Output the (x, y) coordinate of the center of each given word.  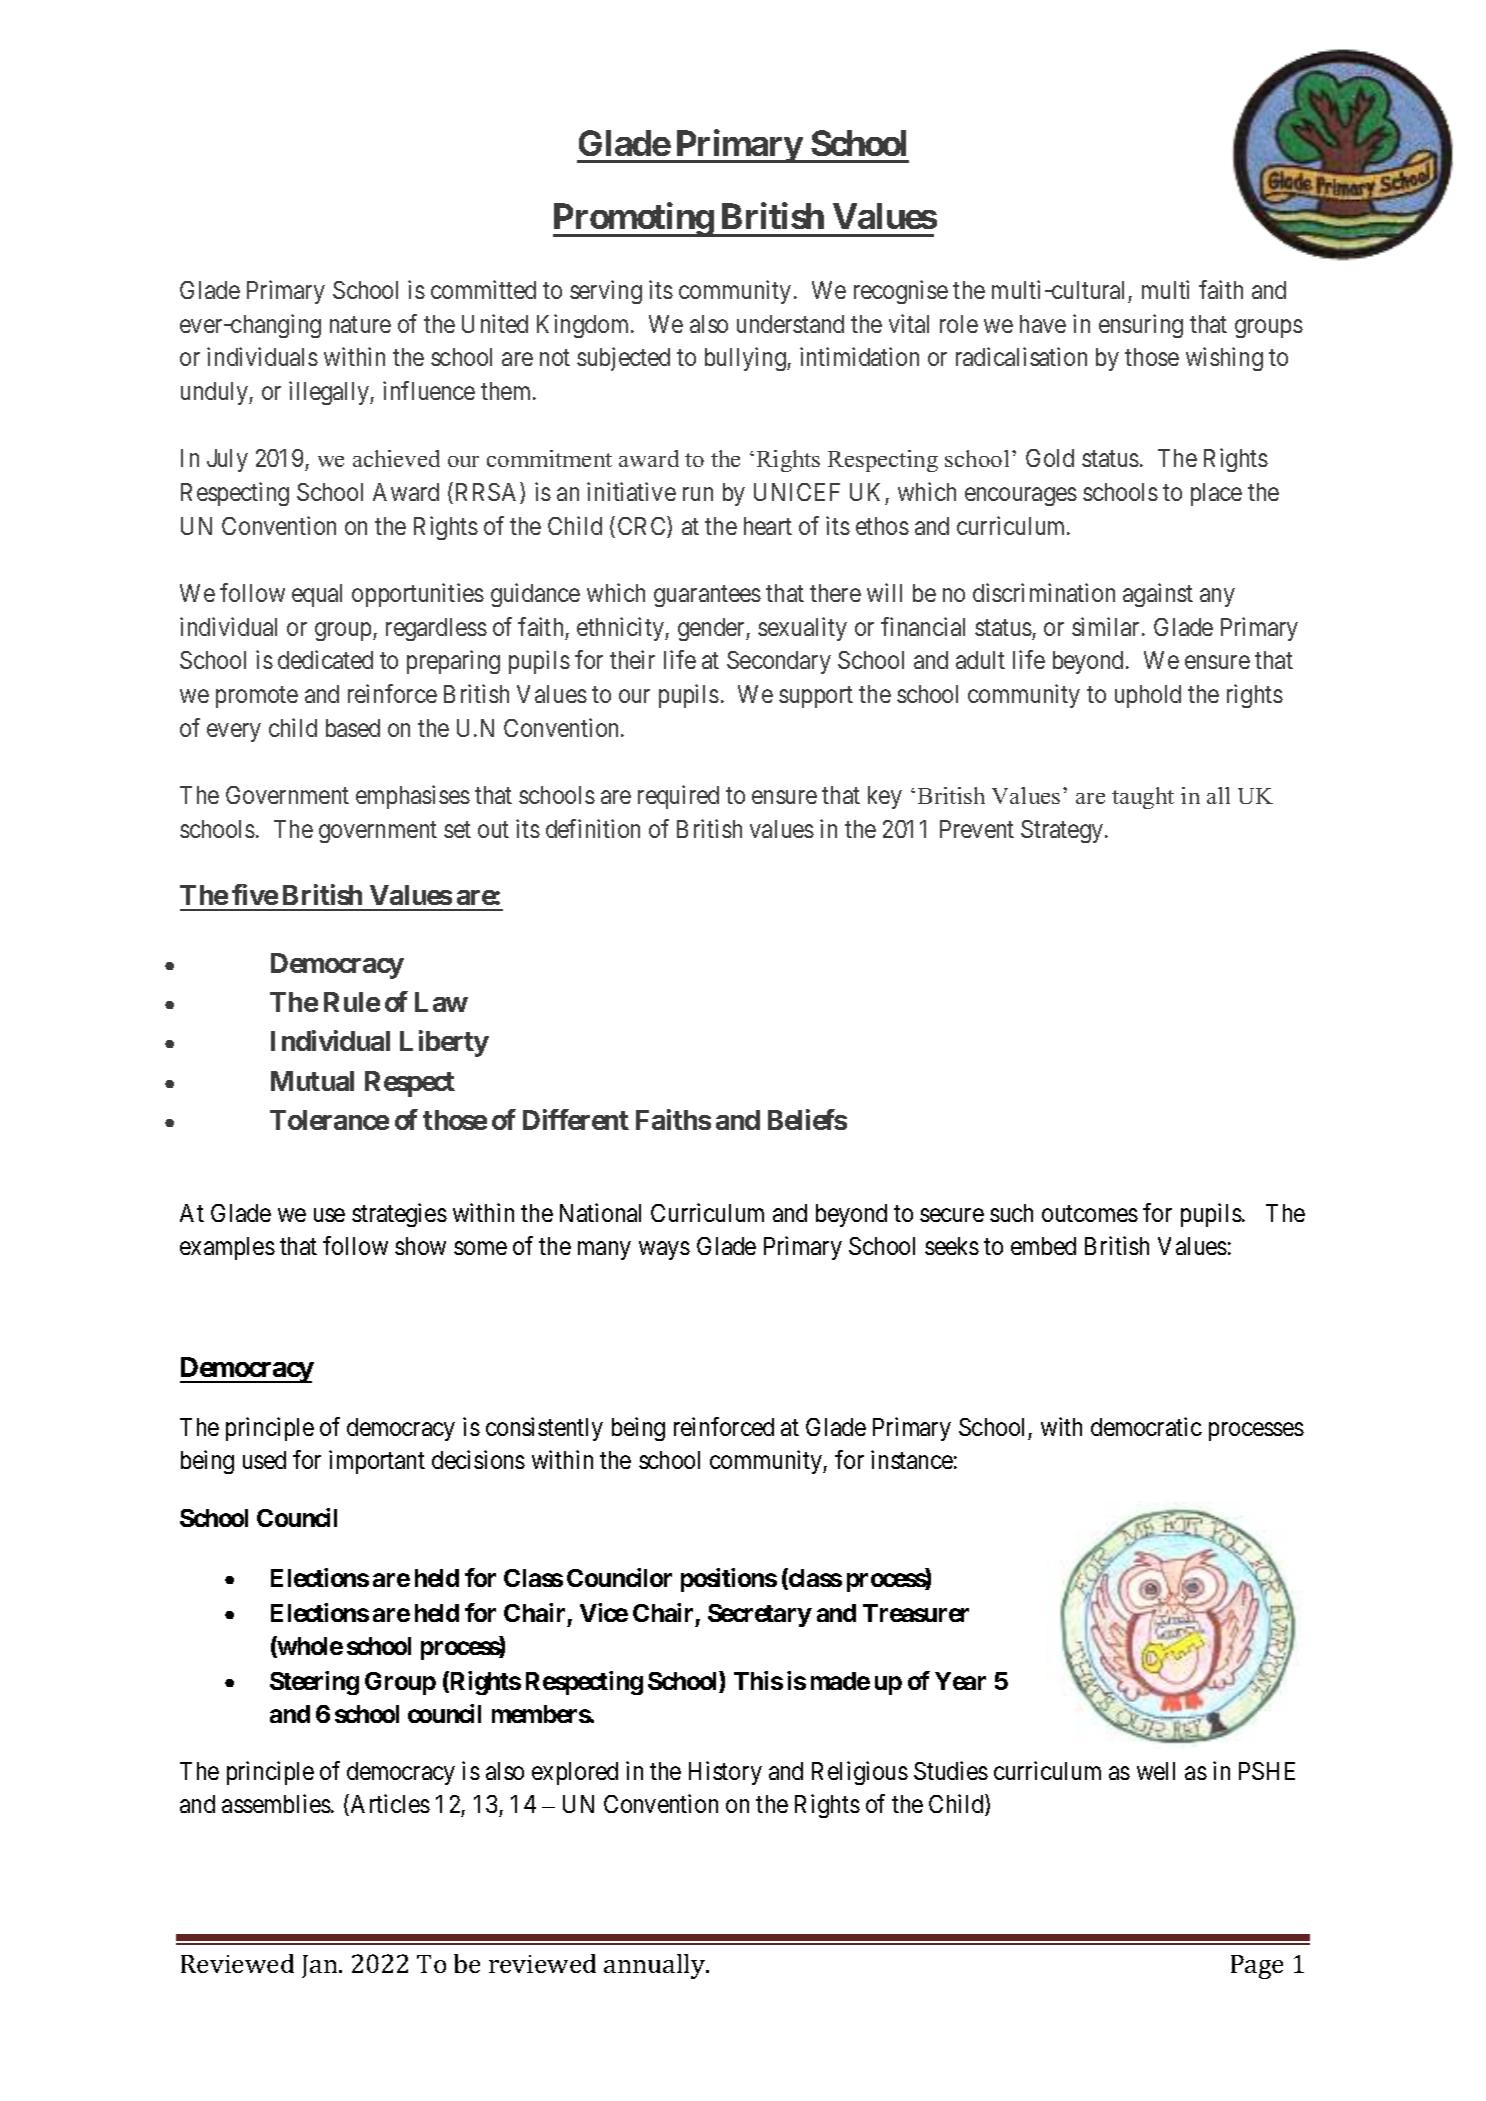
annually (656, 1966)
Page (1257, 1967)
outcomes (1090, 1214)
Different (576, 1119)
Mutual (312, 1081)
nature (360, 324)
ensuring (1141, 326)
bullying (746, 359)
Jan (321, 1966)
